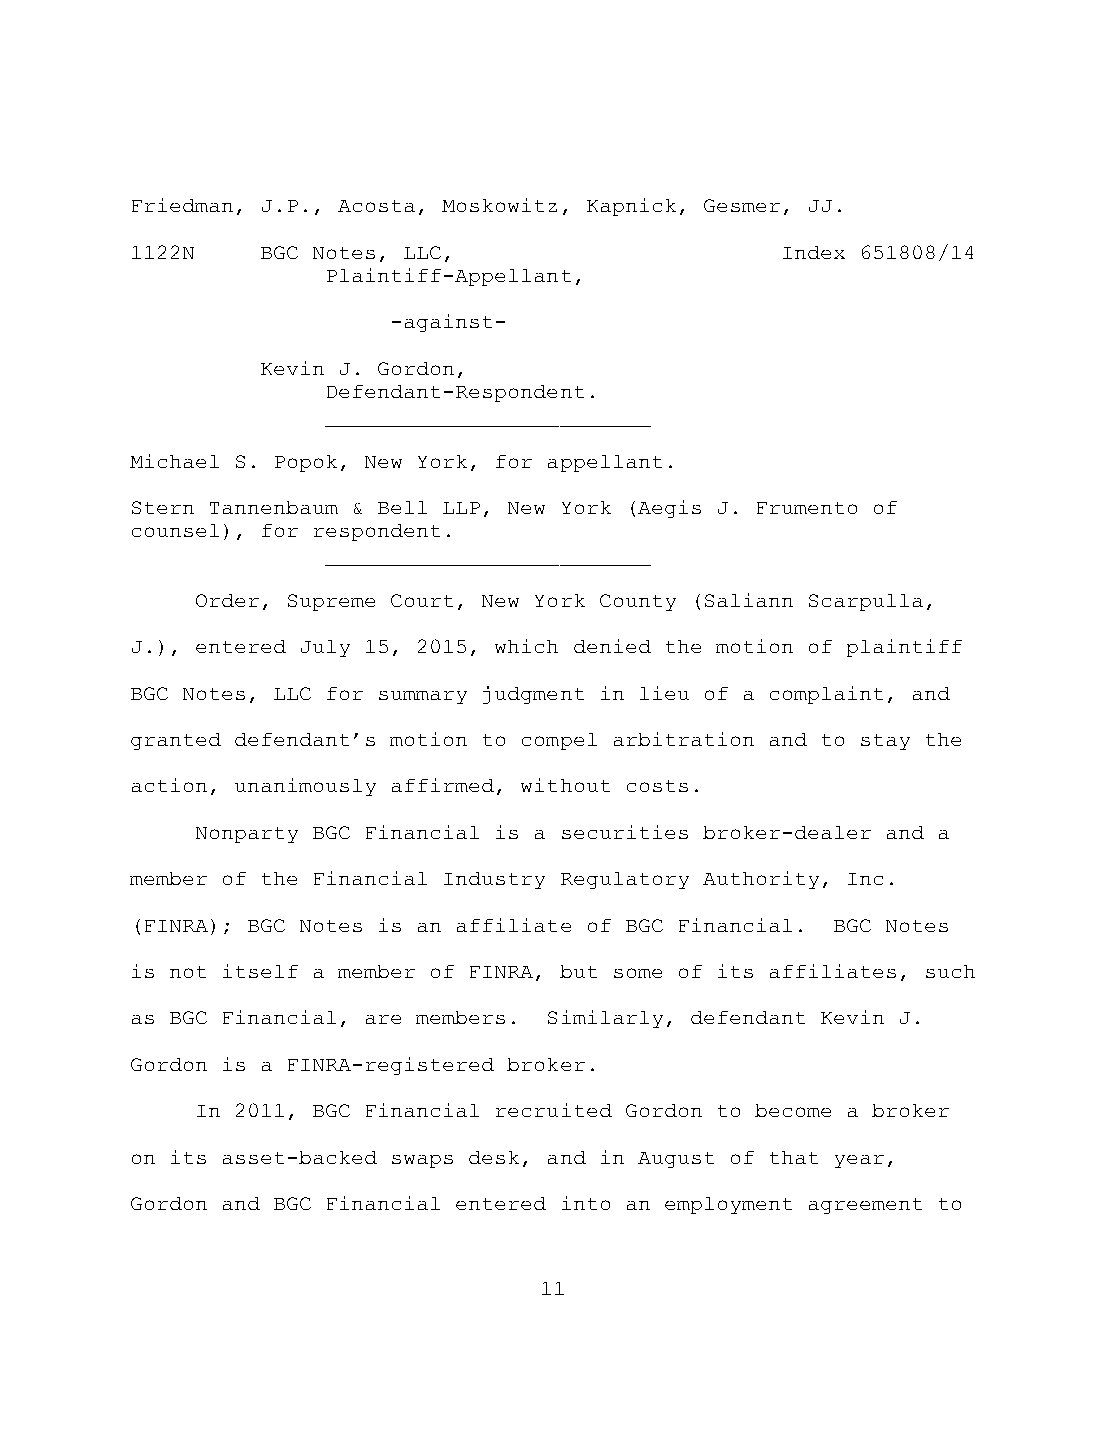 This screenshot has height=1431, width=1106. Describe the element at coordinates (859, 1161) in the screenshot. I see `year` at that location.
